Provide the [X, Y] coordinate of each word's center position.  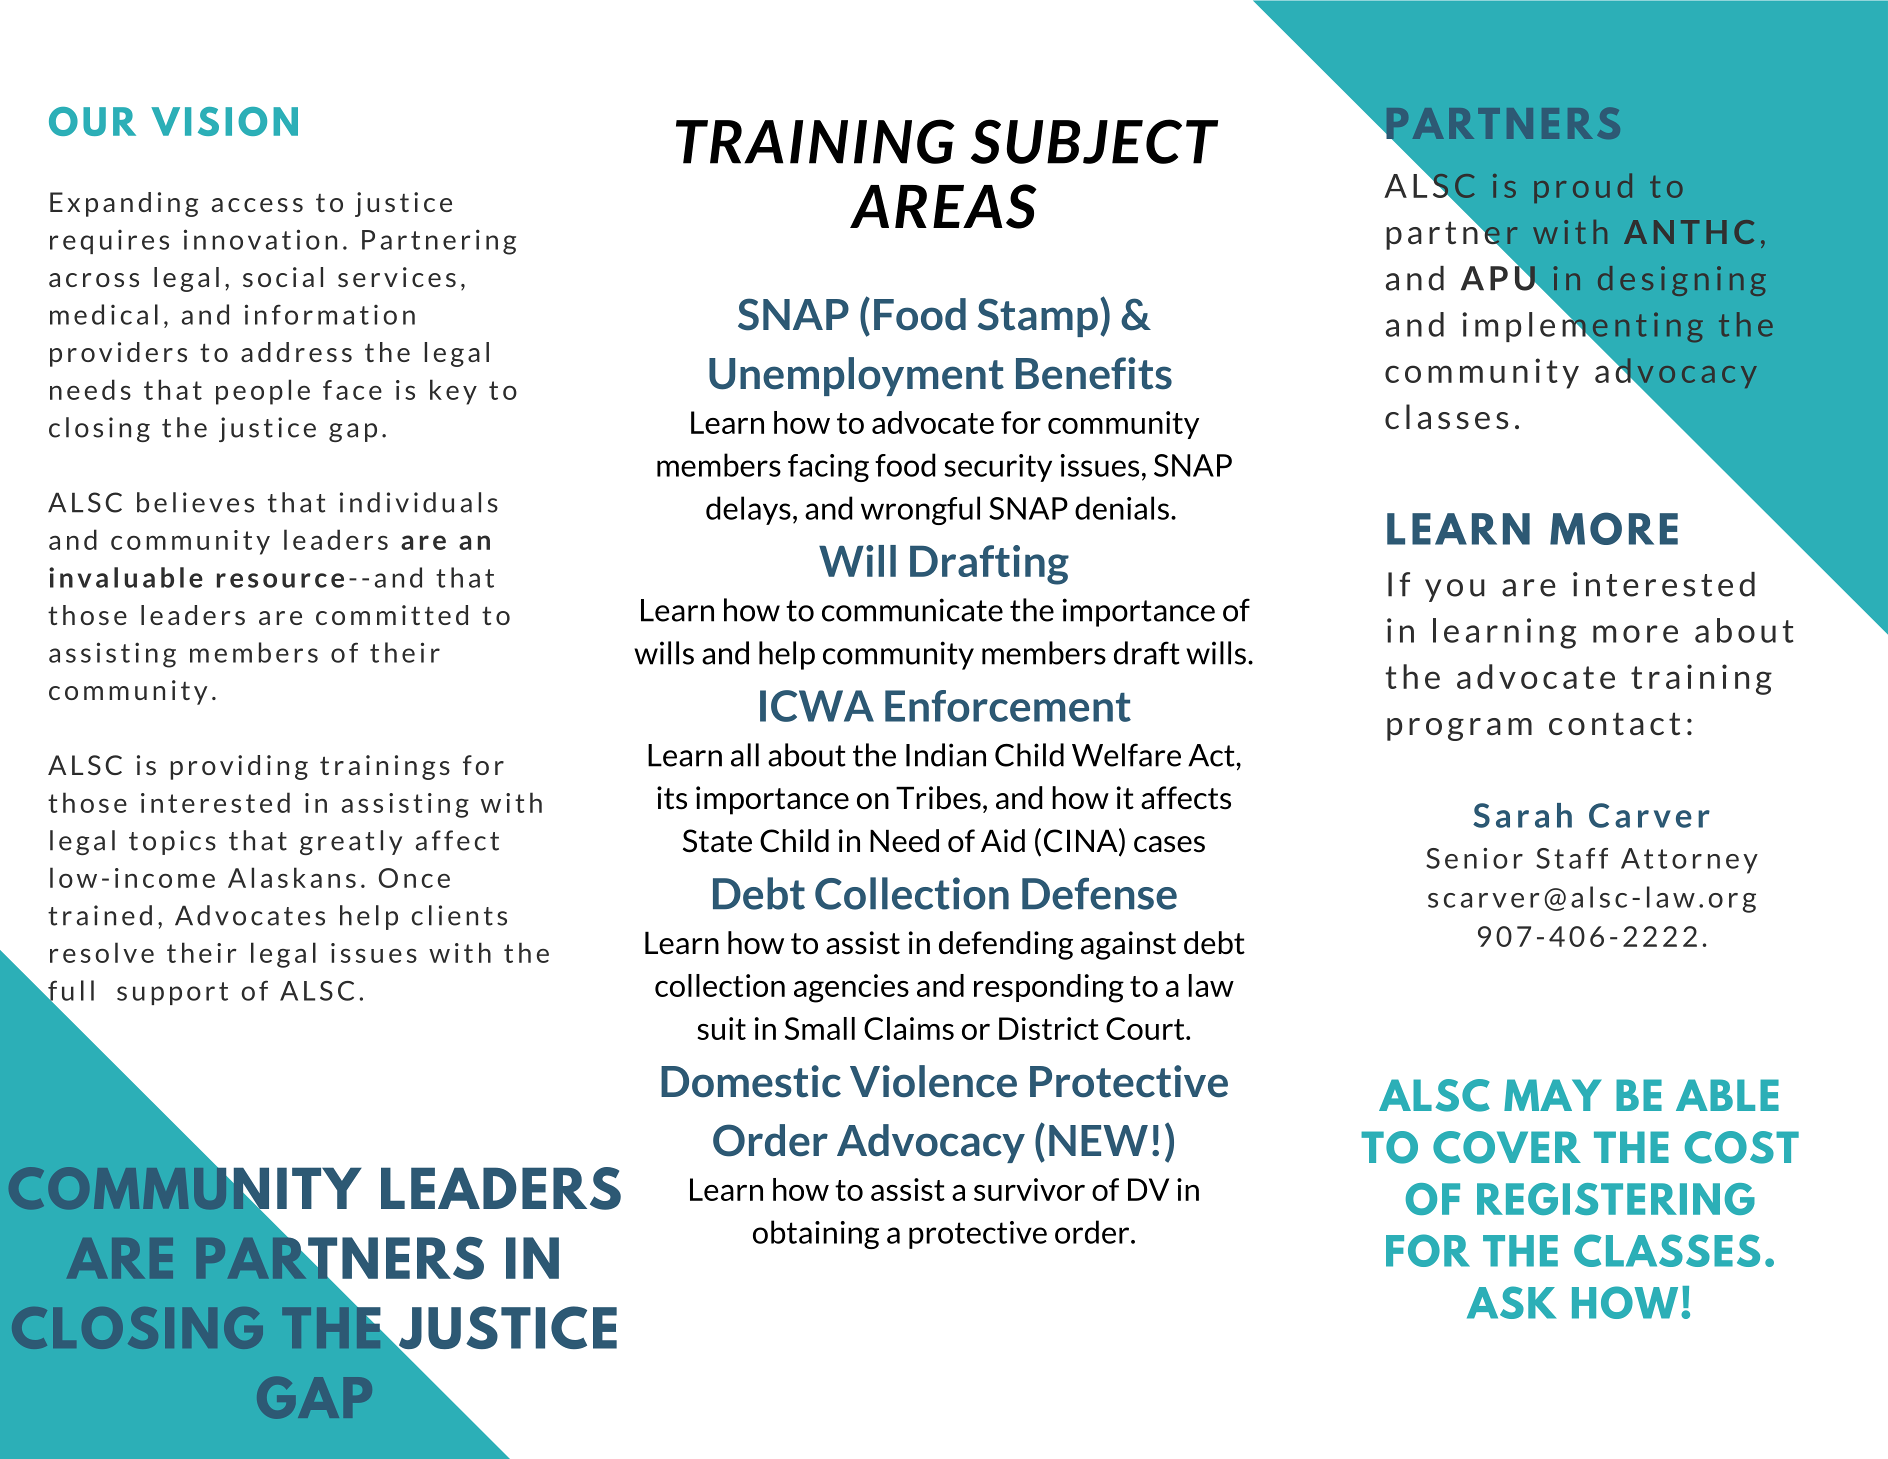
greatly [351, 842]
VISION [224, 121]
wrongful [920, 510]
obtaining [816, 1234]
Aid [1003, 840]
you [1455, 590]
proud [1583, 188]
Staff [1572, 858]
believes [195, 502]
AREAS [943, 206]
